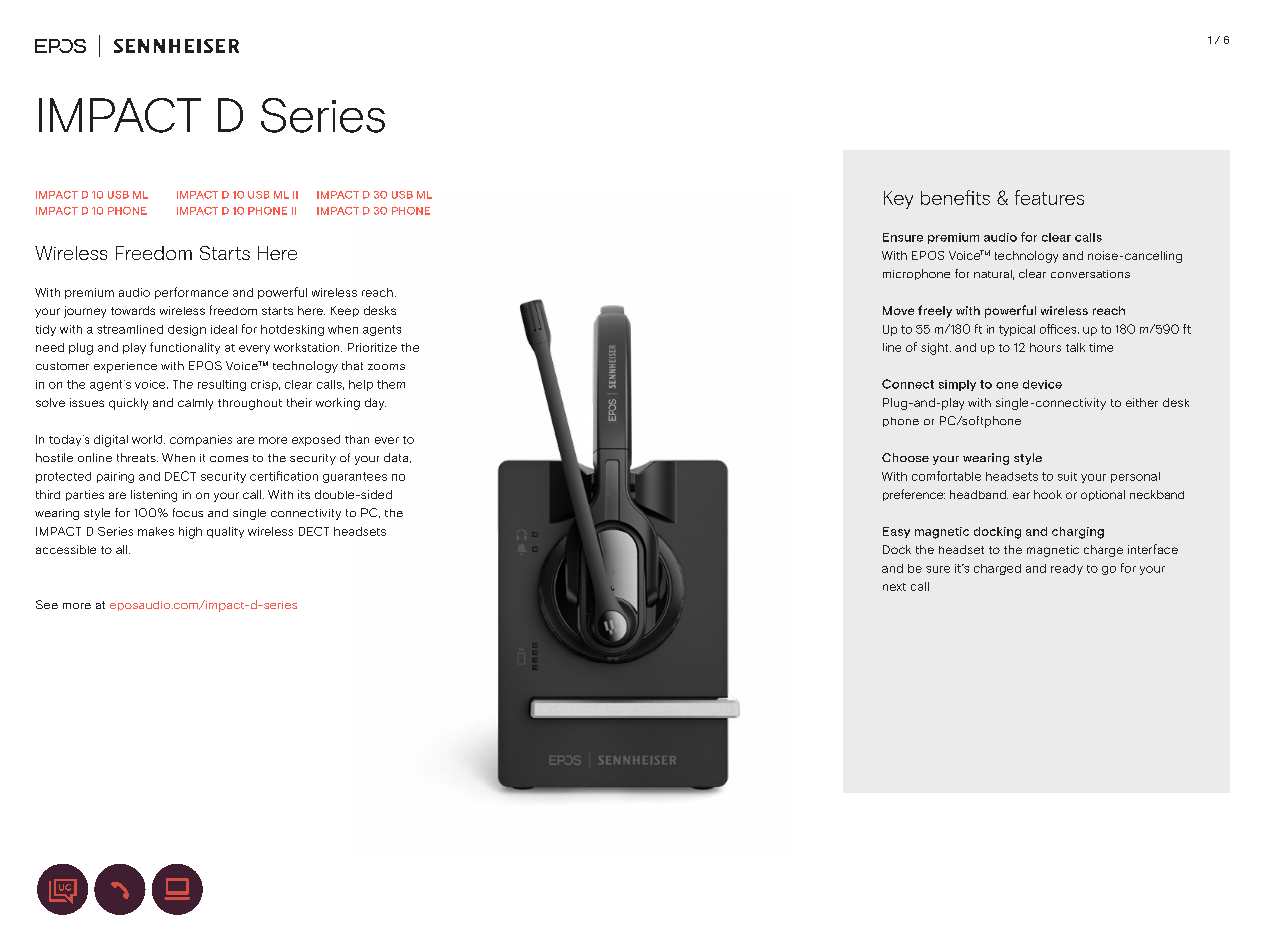  What do you see at coordinates (935, 311) in the document?
I see `freely` at bounding box center [935, 311].
